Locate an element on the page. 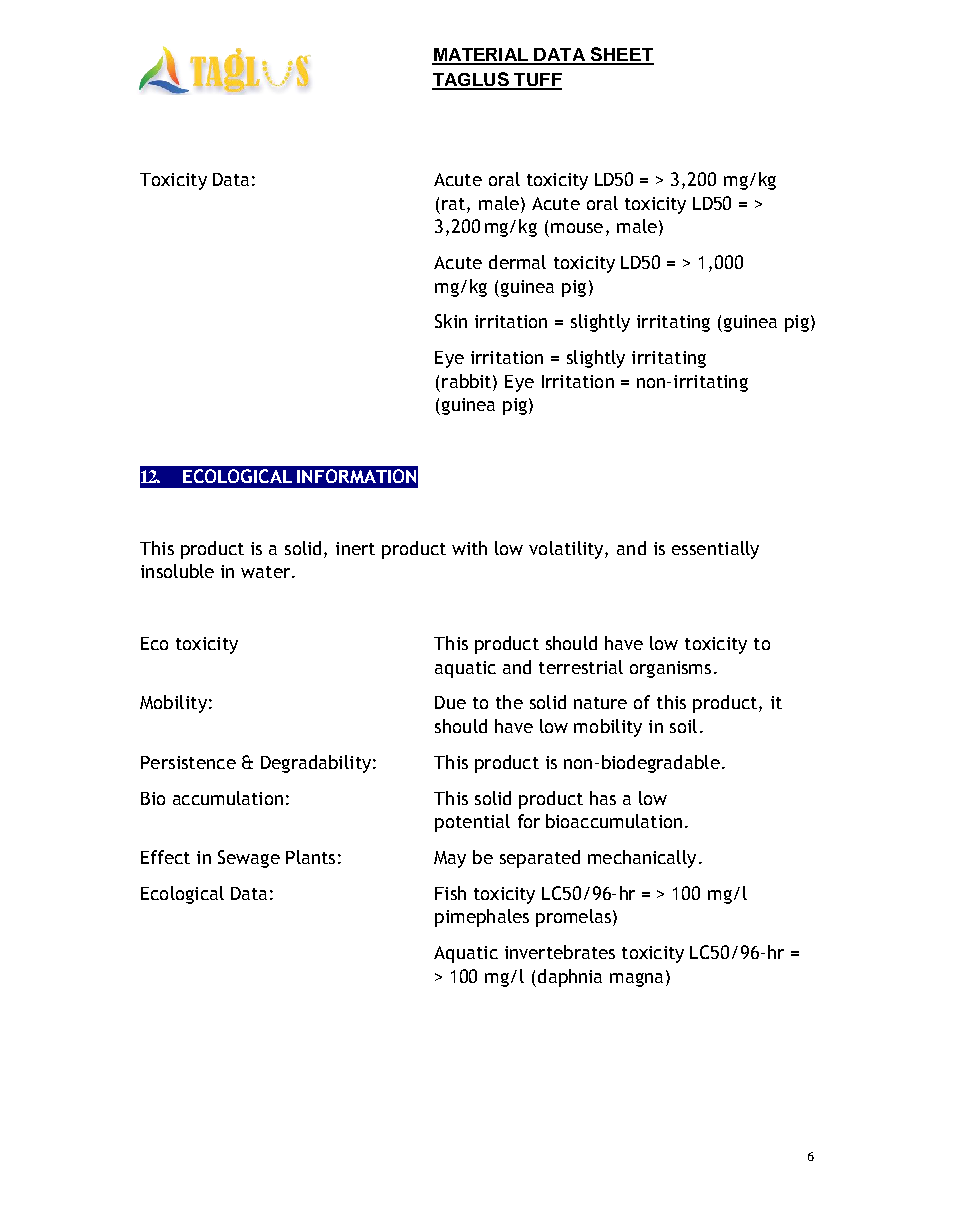 This document has height=1232, width=954. water is located at coordinates (267, 572).
